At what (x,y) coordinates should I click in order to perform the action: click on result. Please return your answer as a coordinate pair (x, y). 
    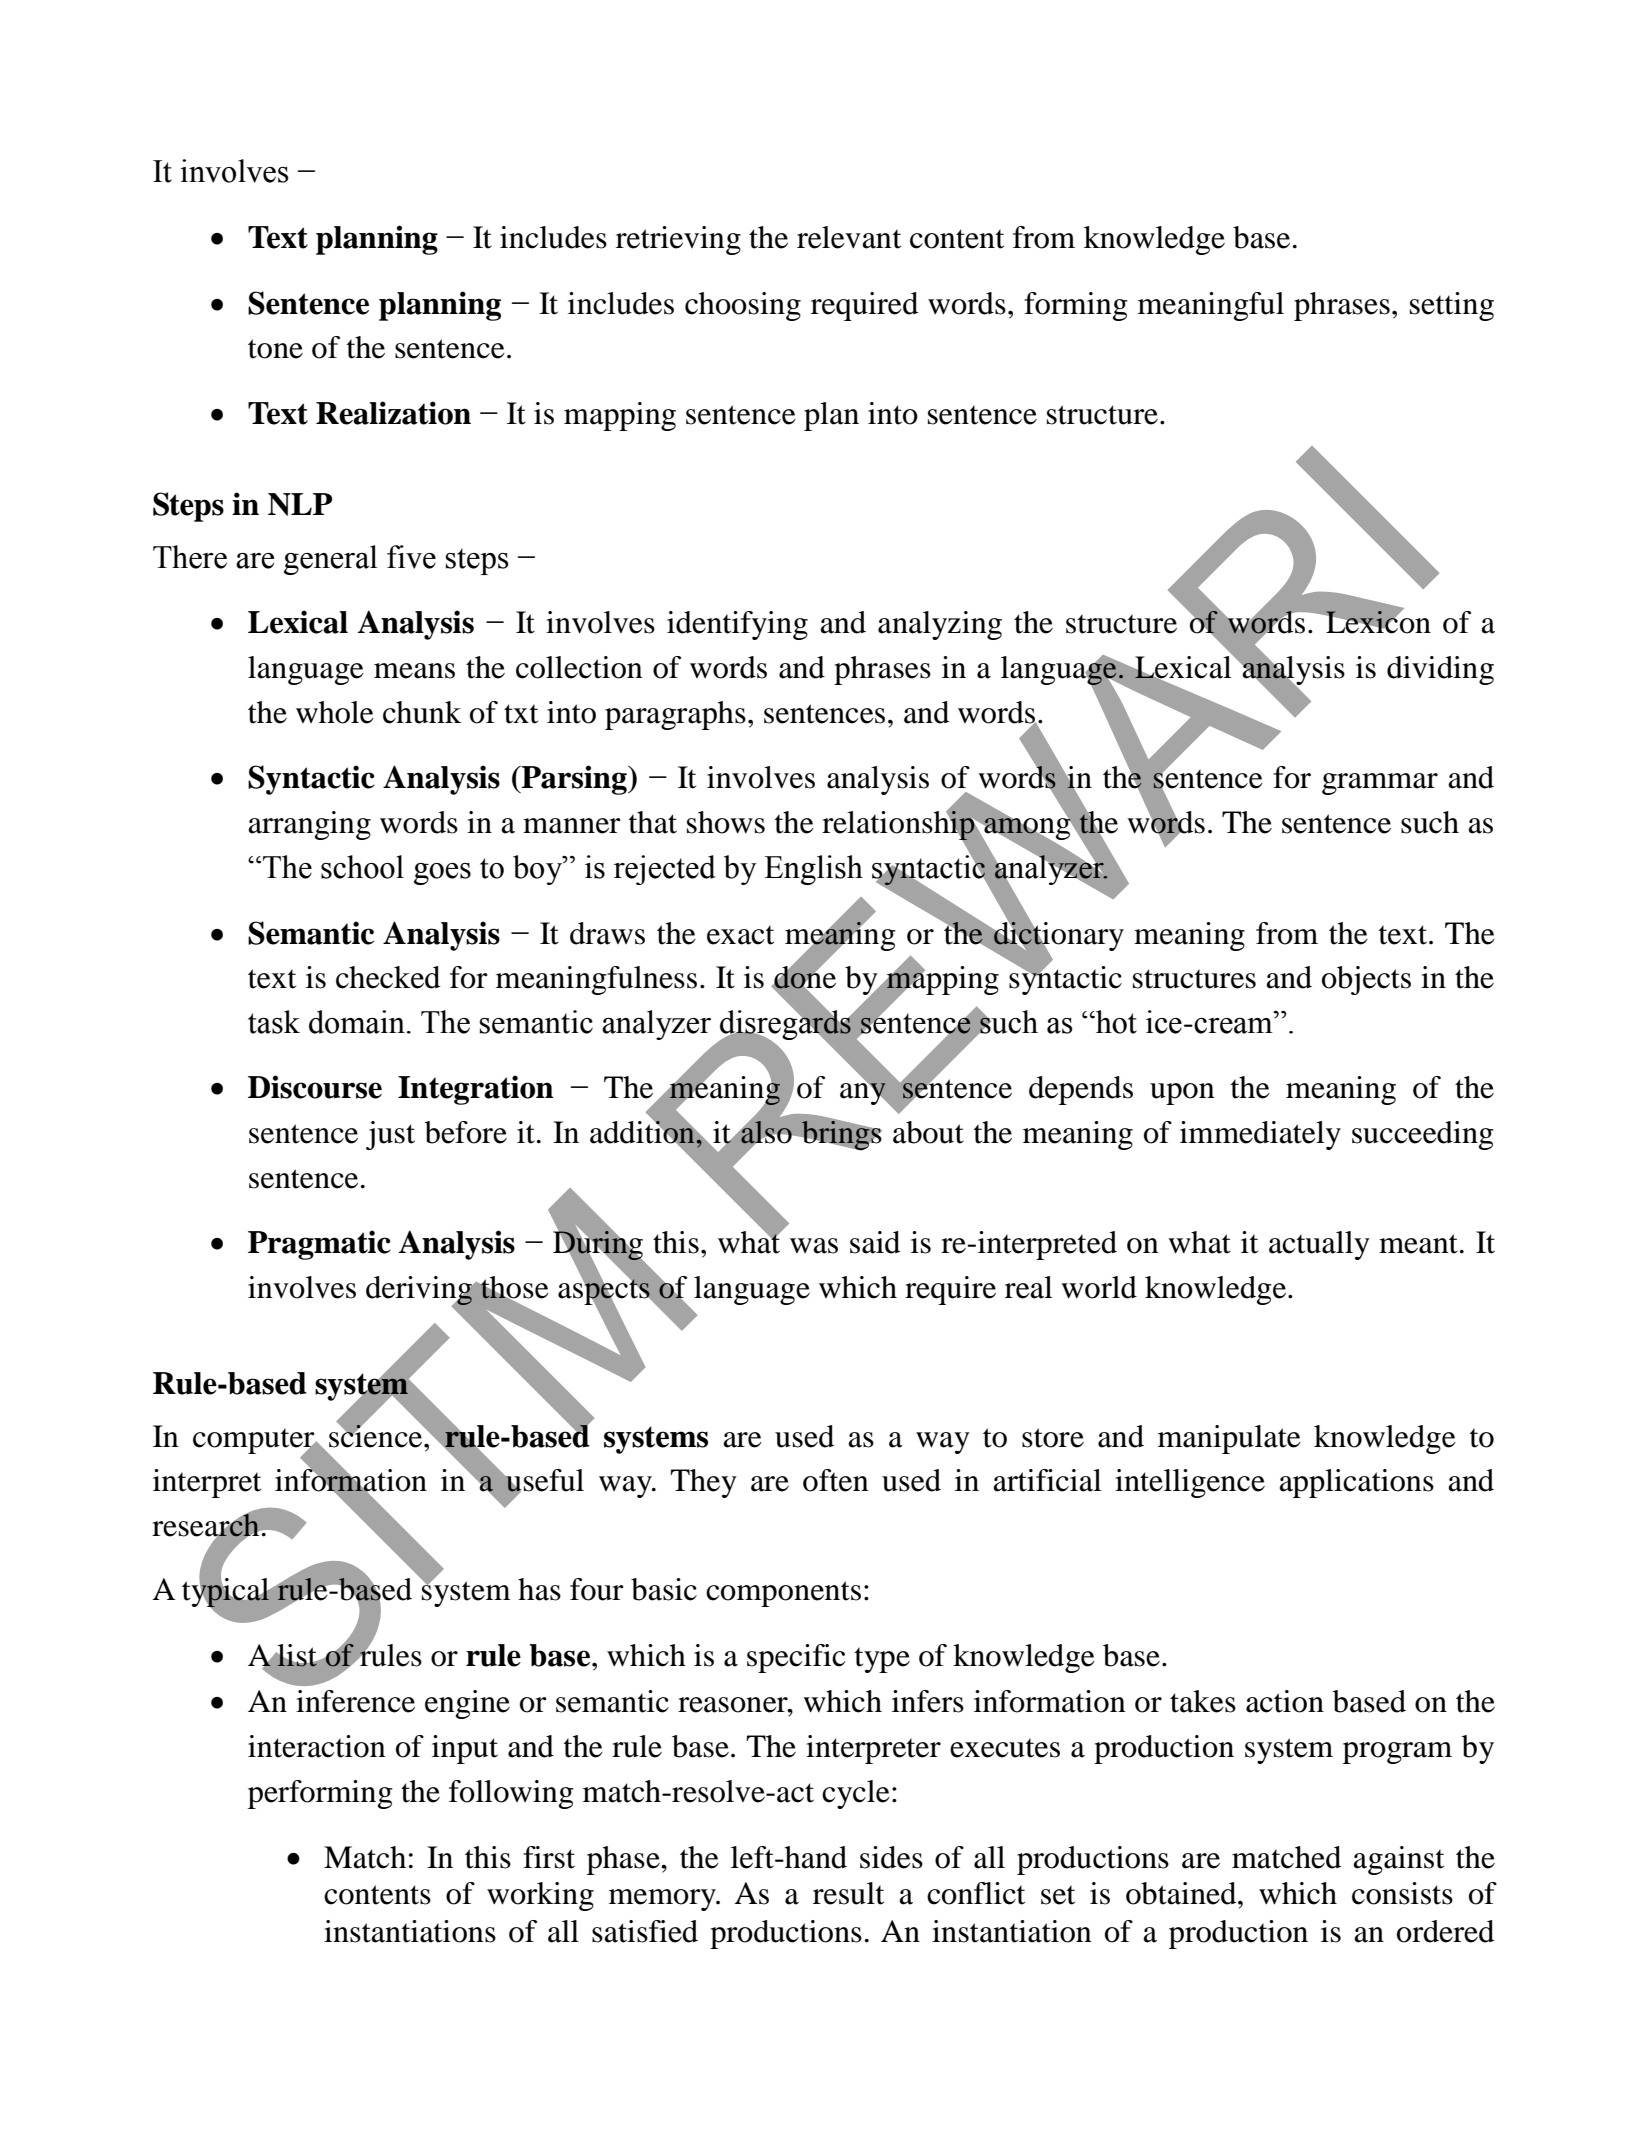
    Looking at the image, I should click on (848, 1893).
